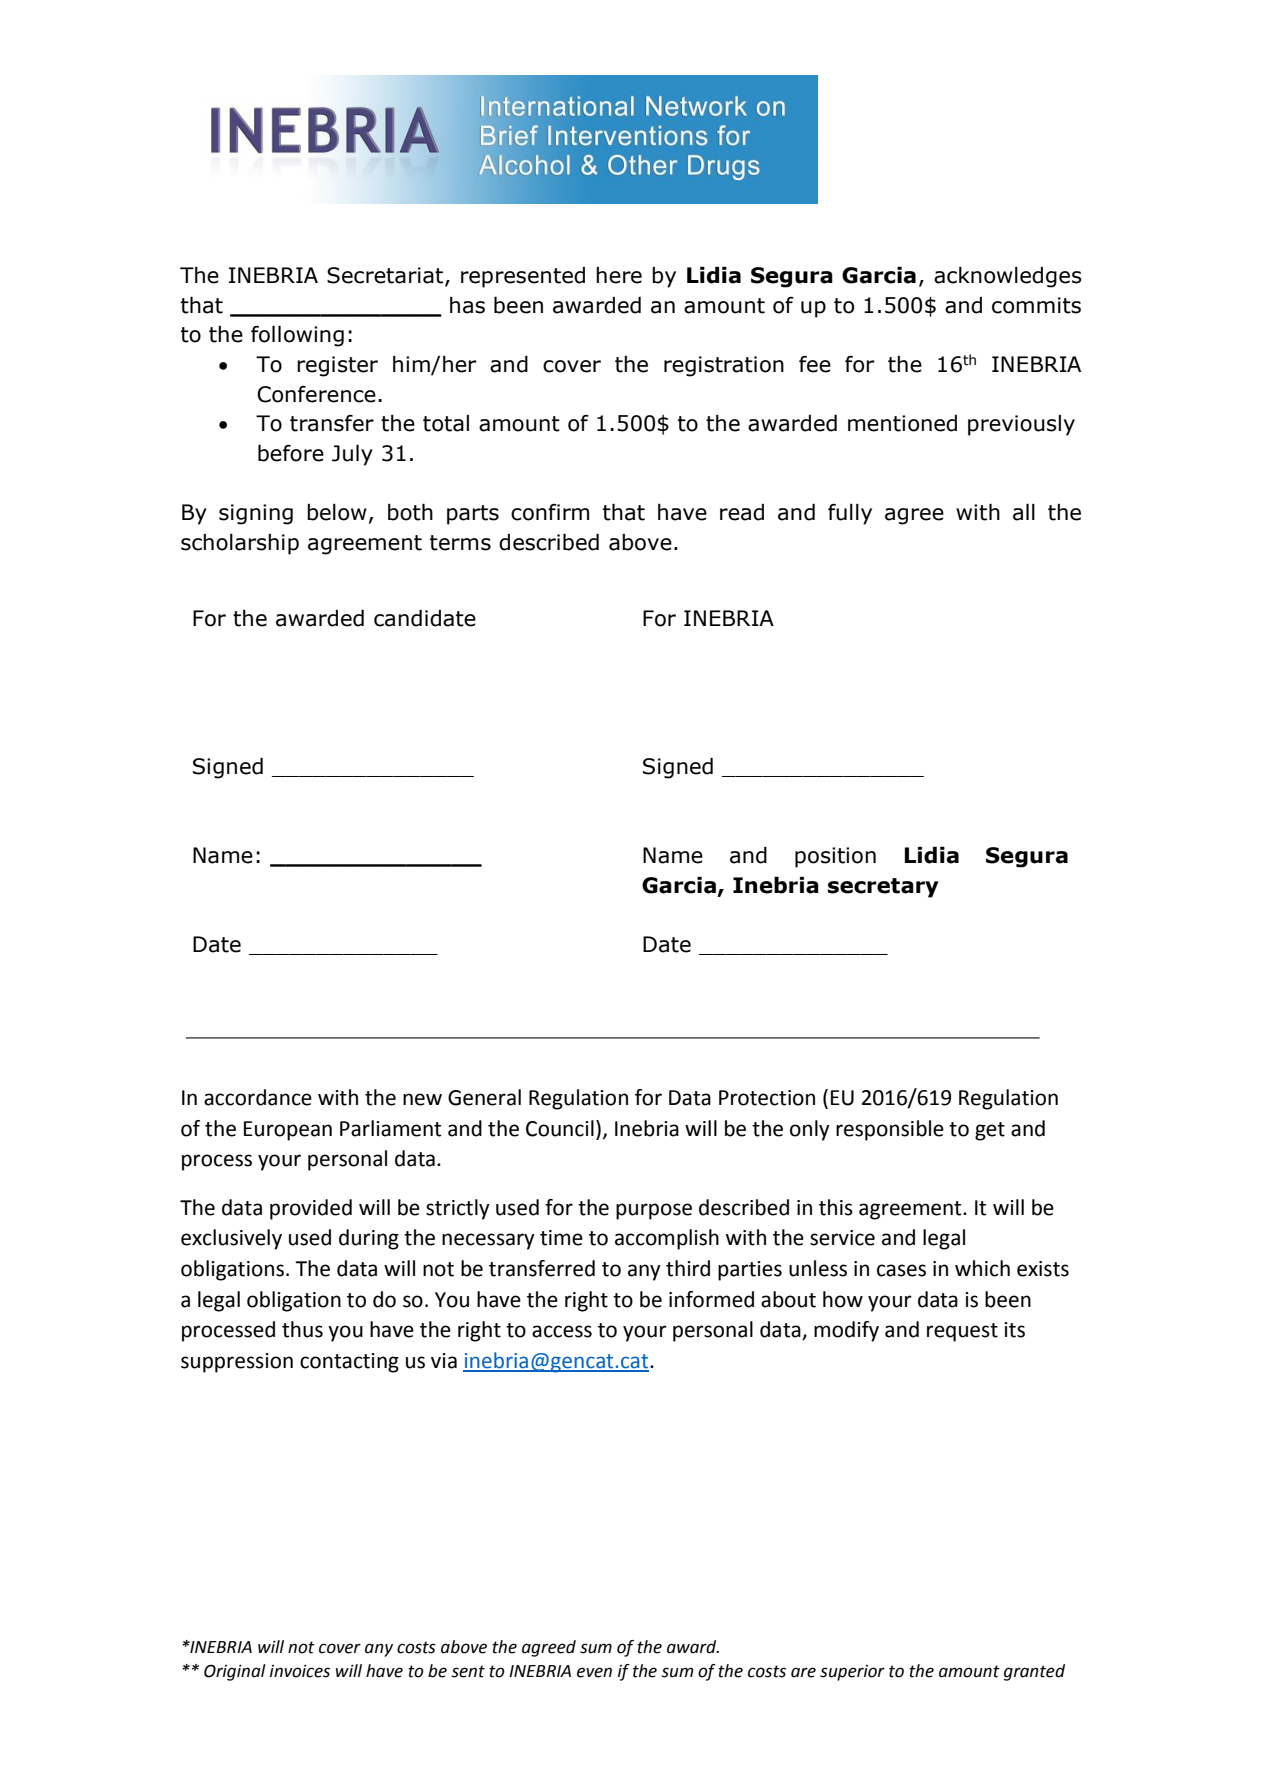 The image size is (1262, 1785). I want to click on even, so click(594, 1672).
